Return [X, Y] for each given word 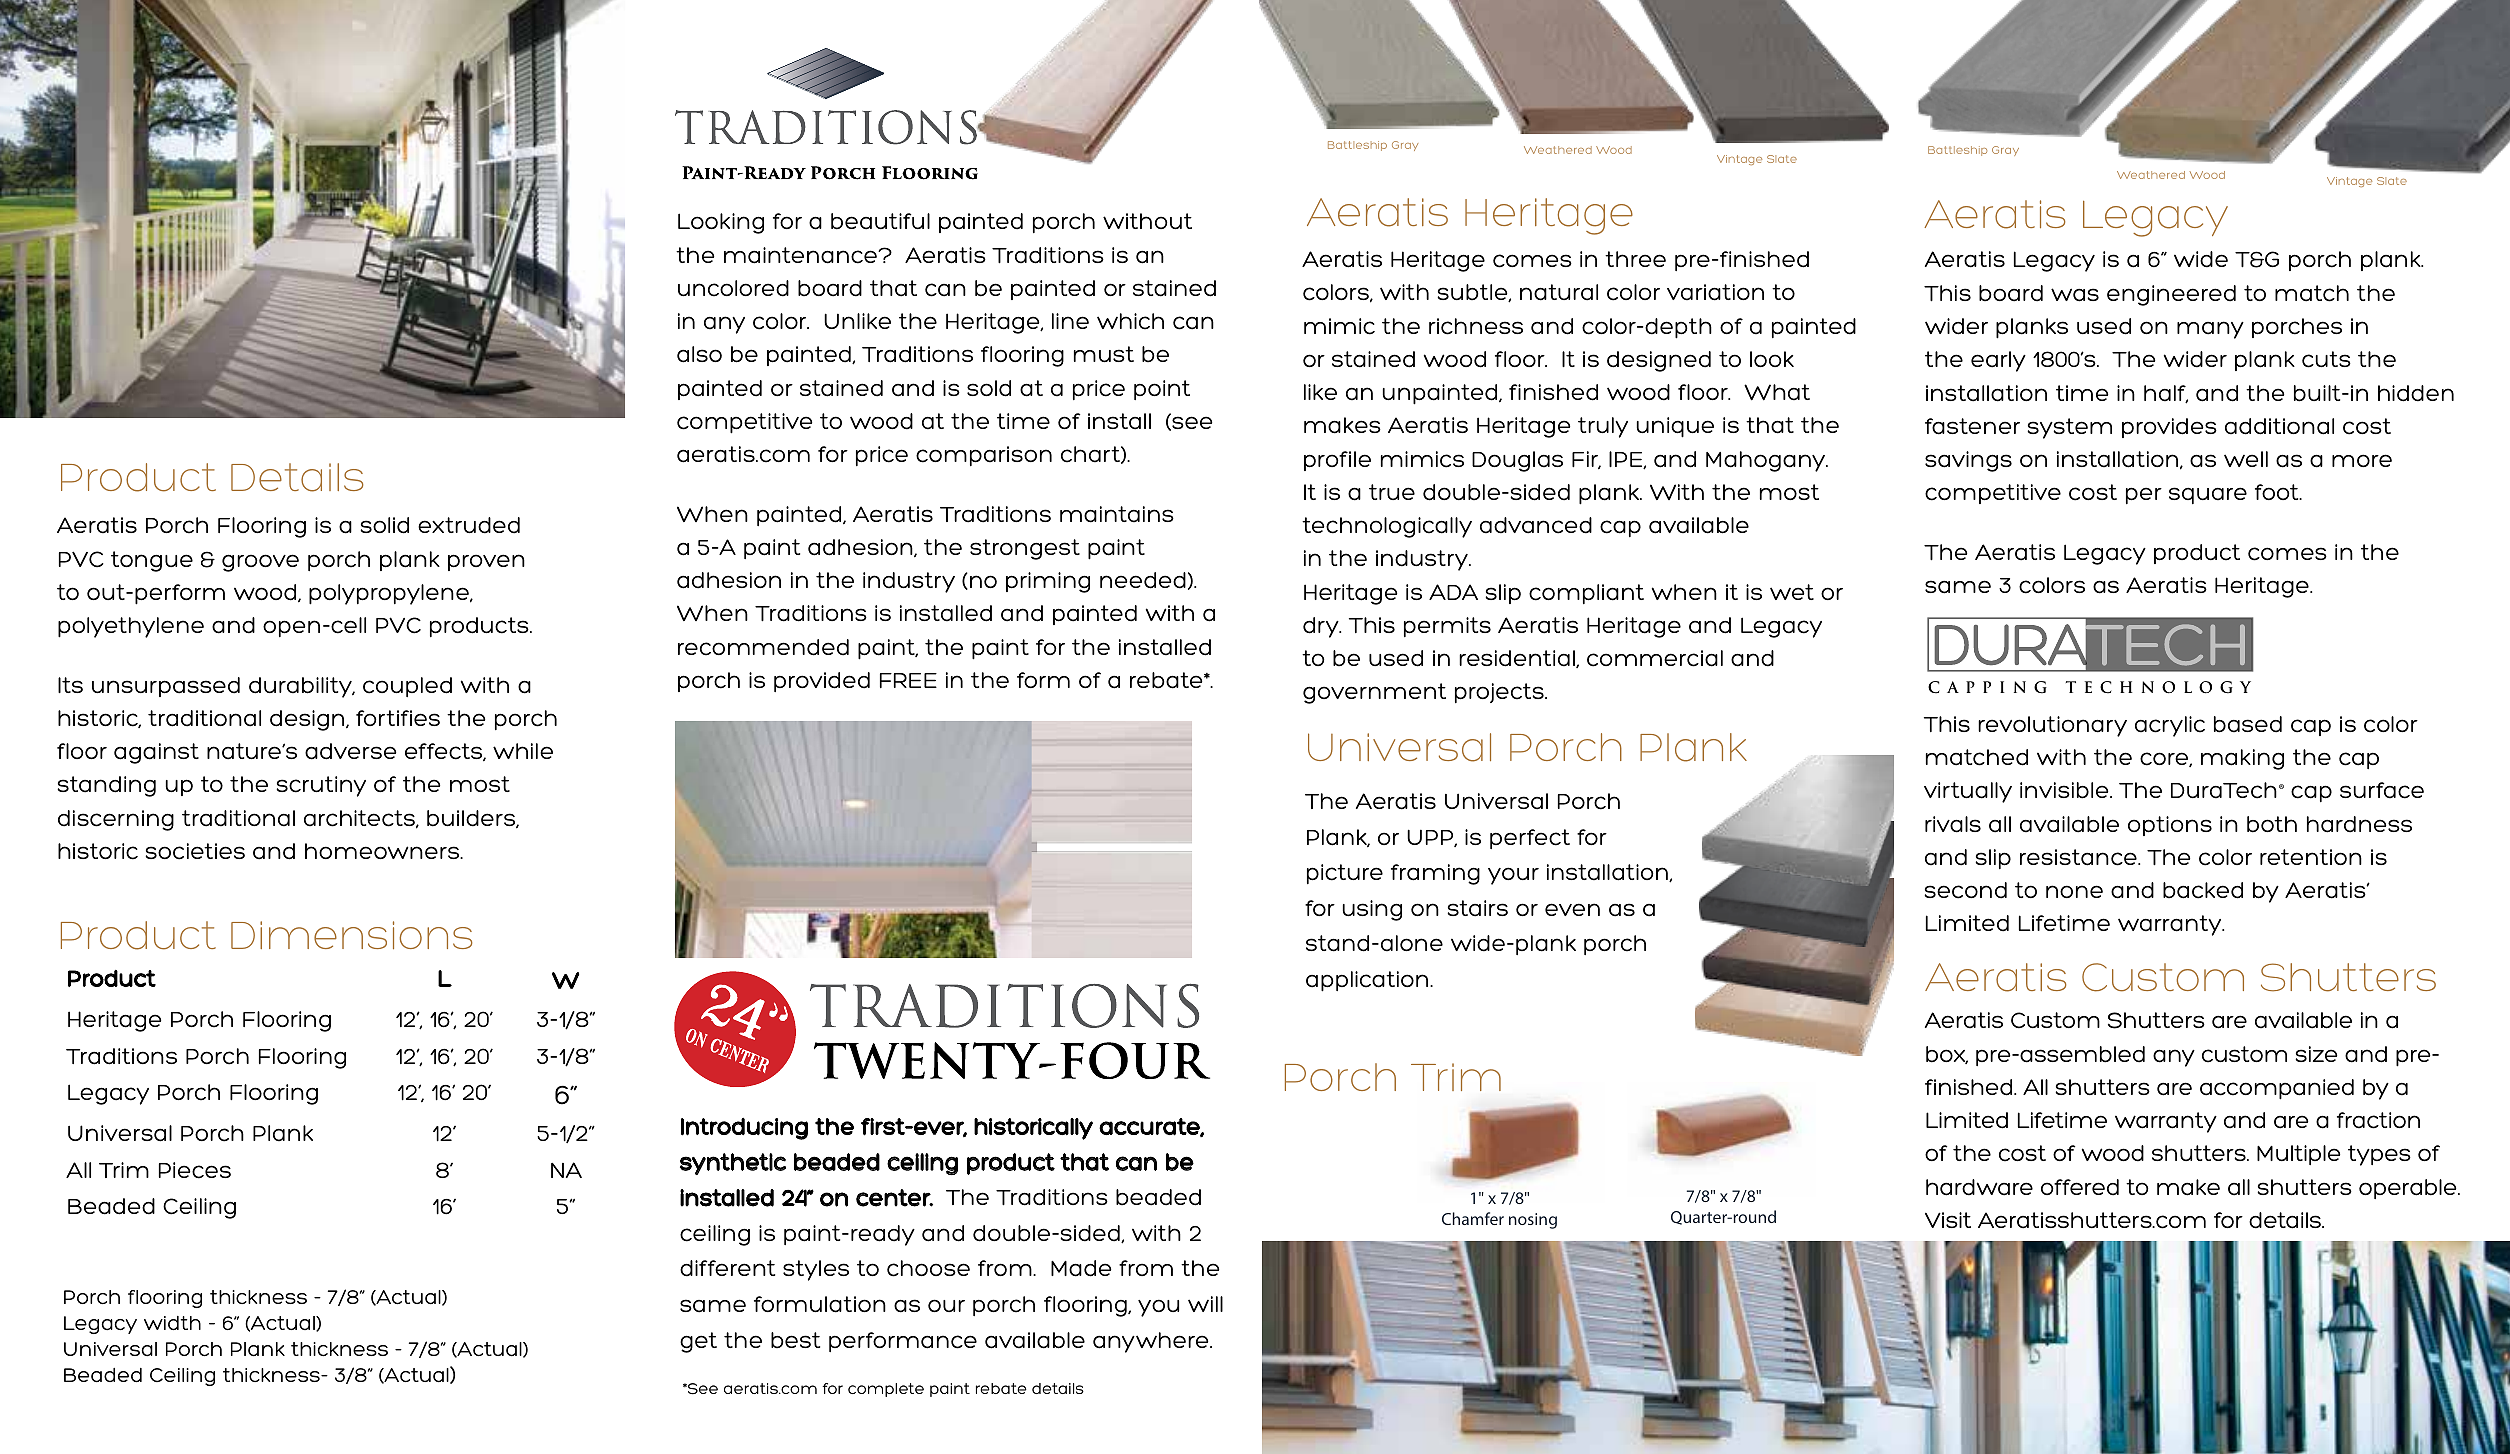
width [172, 1323]
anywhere [1152, 1342]
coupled [407, 687]
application [1368, 981]
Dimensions [351, 935]
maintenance [801, 255]
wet [1792, 592]
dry [1322, 627]
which [1130, 321]
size [2316, 1054]
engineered [2171, 295]
